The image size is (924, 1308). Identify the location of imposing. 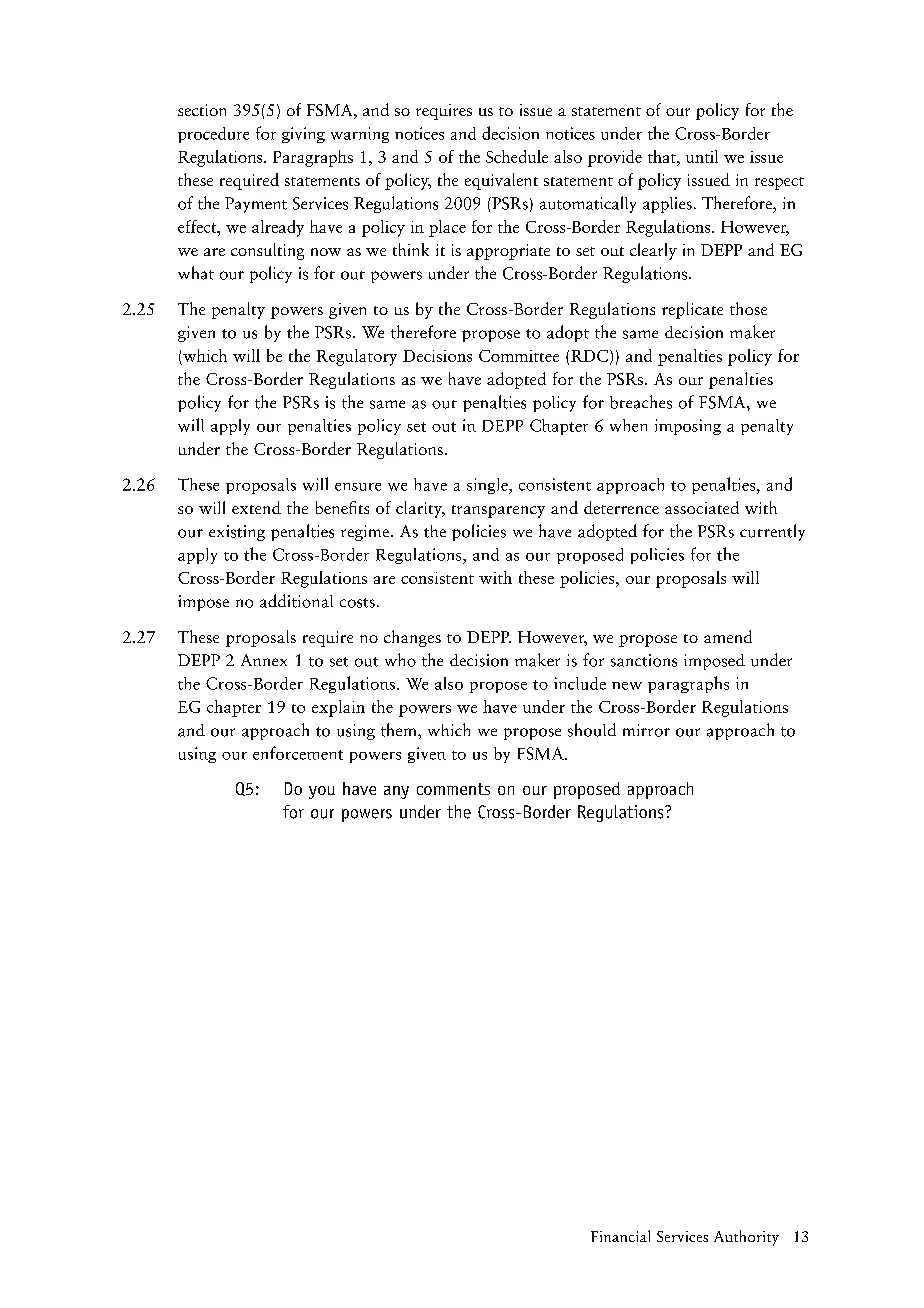
(688, 427).
